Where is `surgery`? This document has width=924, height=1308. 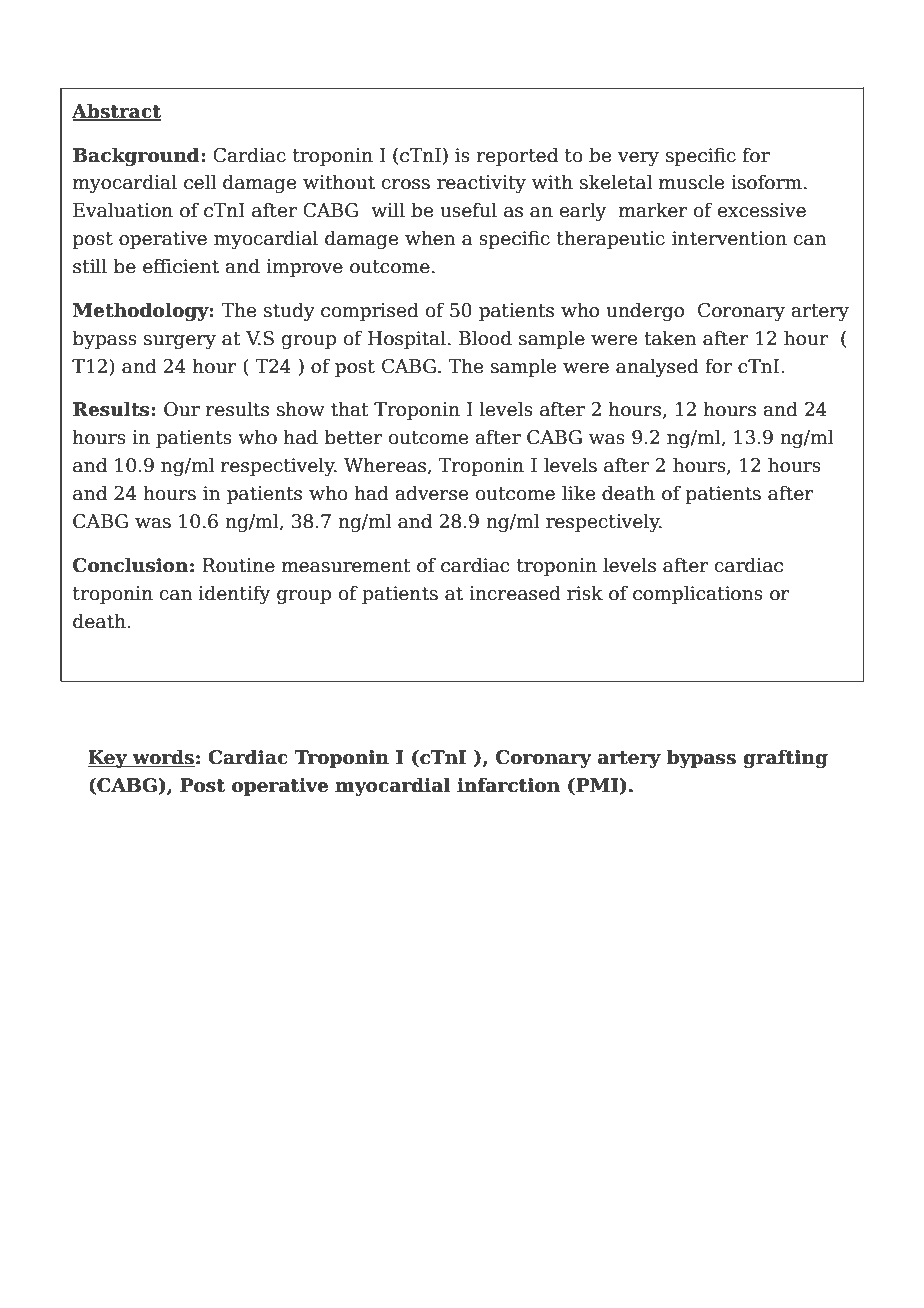
surgery is located at coordinates (180, 342).
